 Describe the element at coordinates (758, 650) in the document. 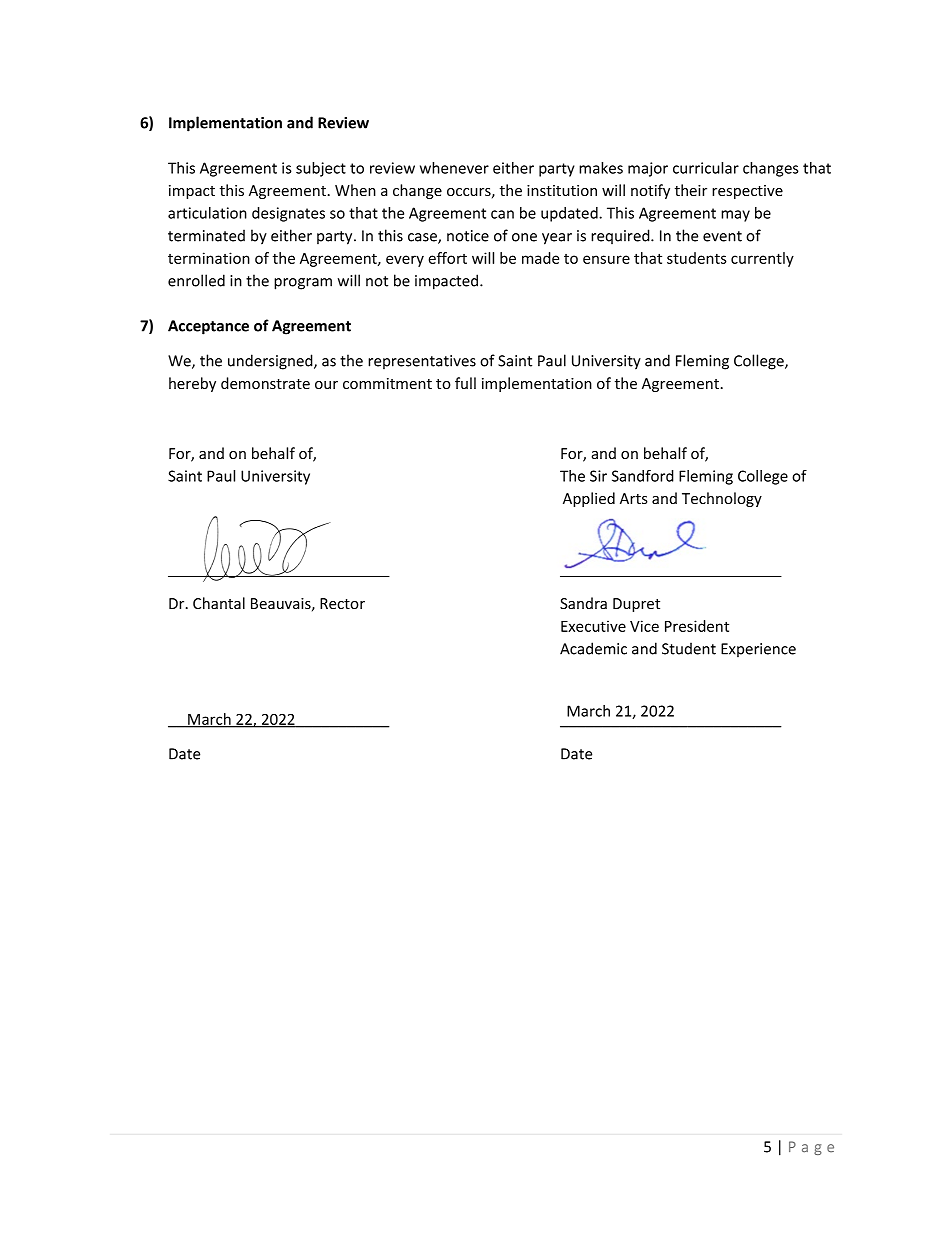

I see `Experience` at that location.
